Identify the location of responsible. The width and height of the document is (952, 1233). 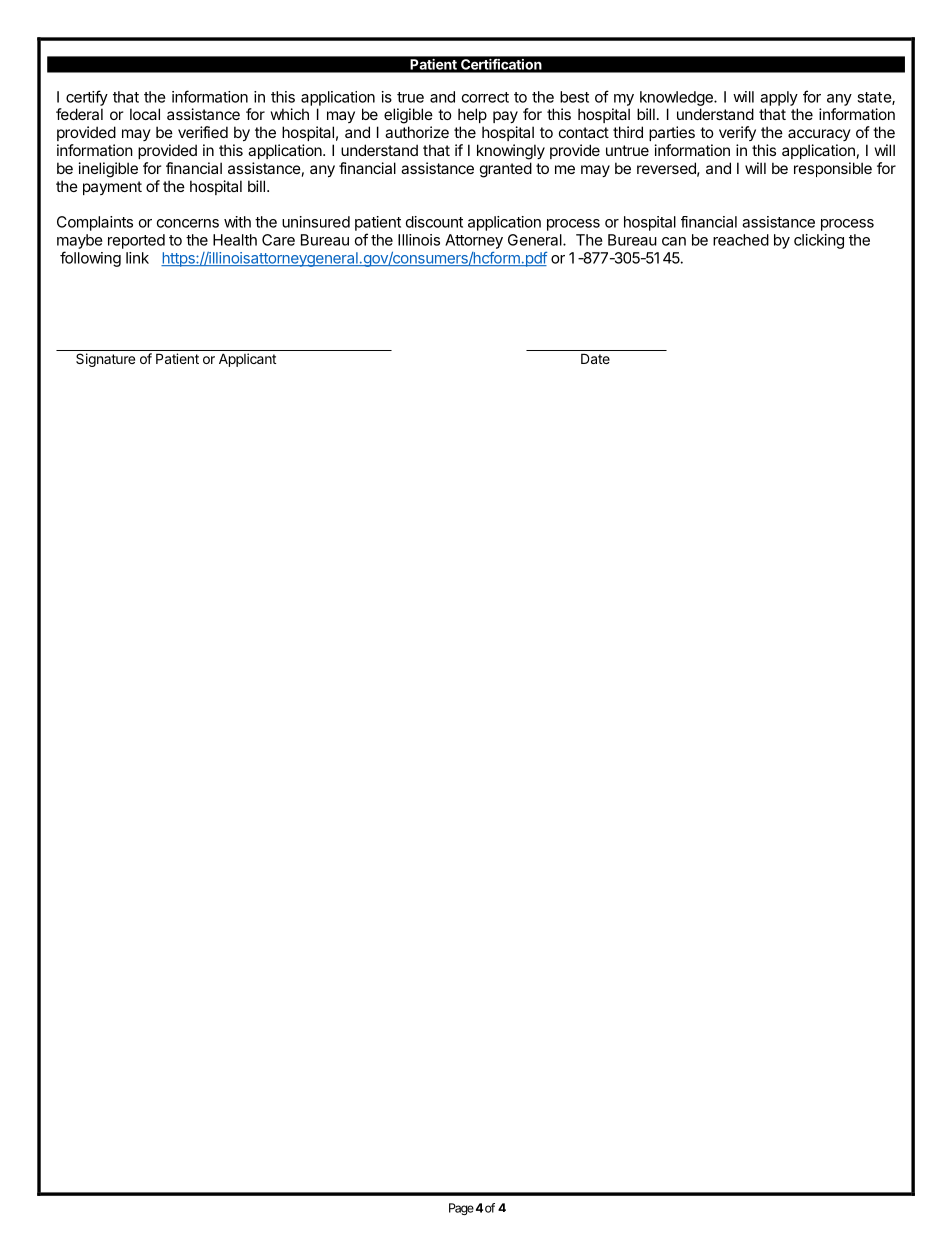
(833, 169).
